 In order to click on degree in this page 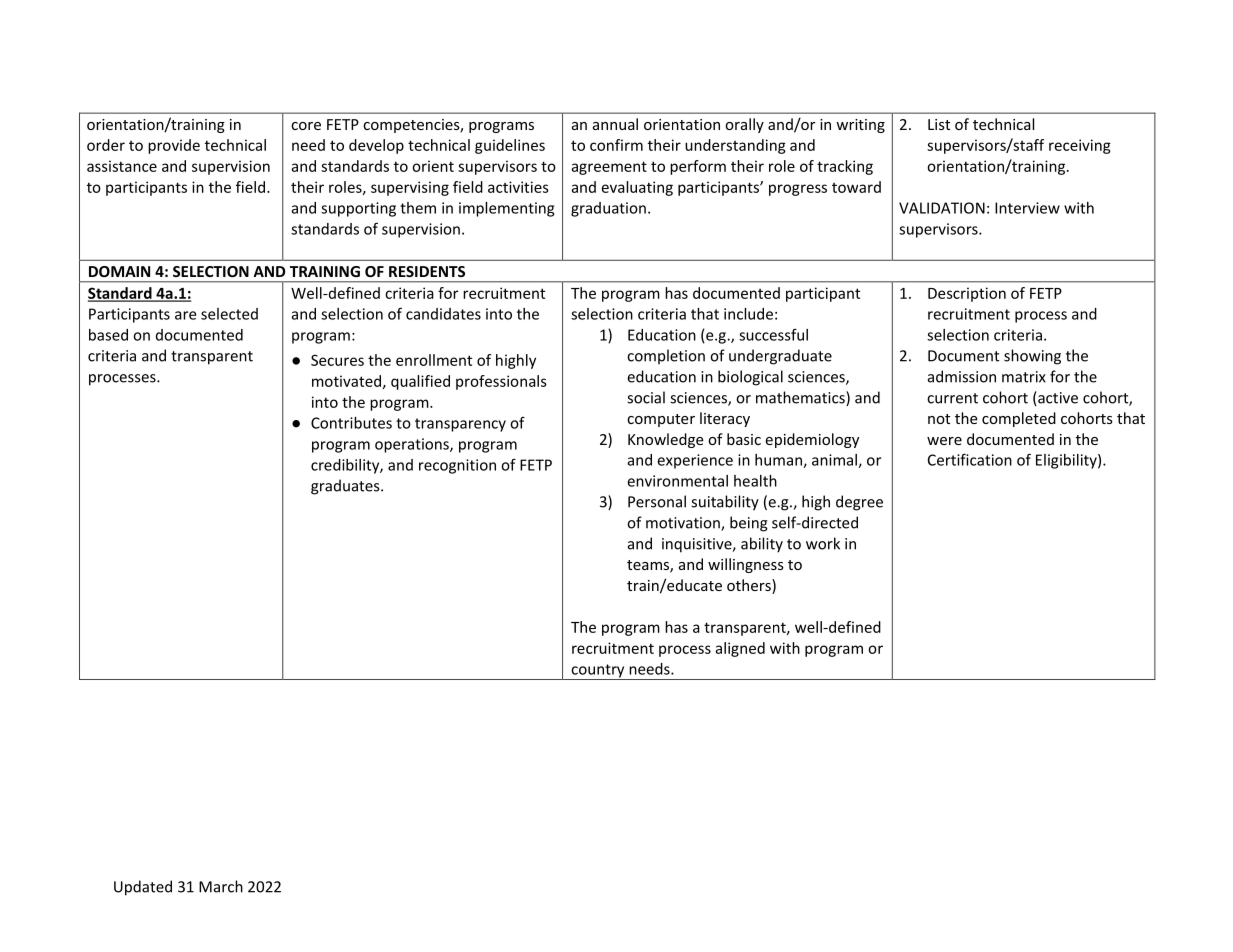, I will do `click(859, 503)`.
